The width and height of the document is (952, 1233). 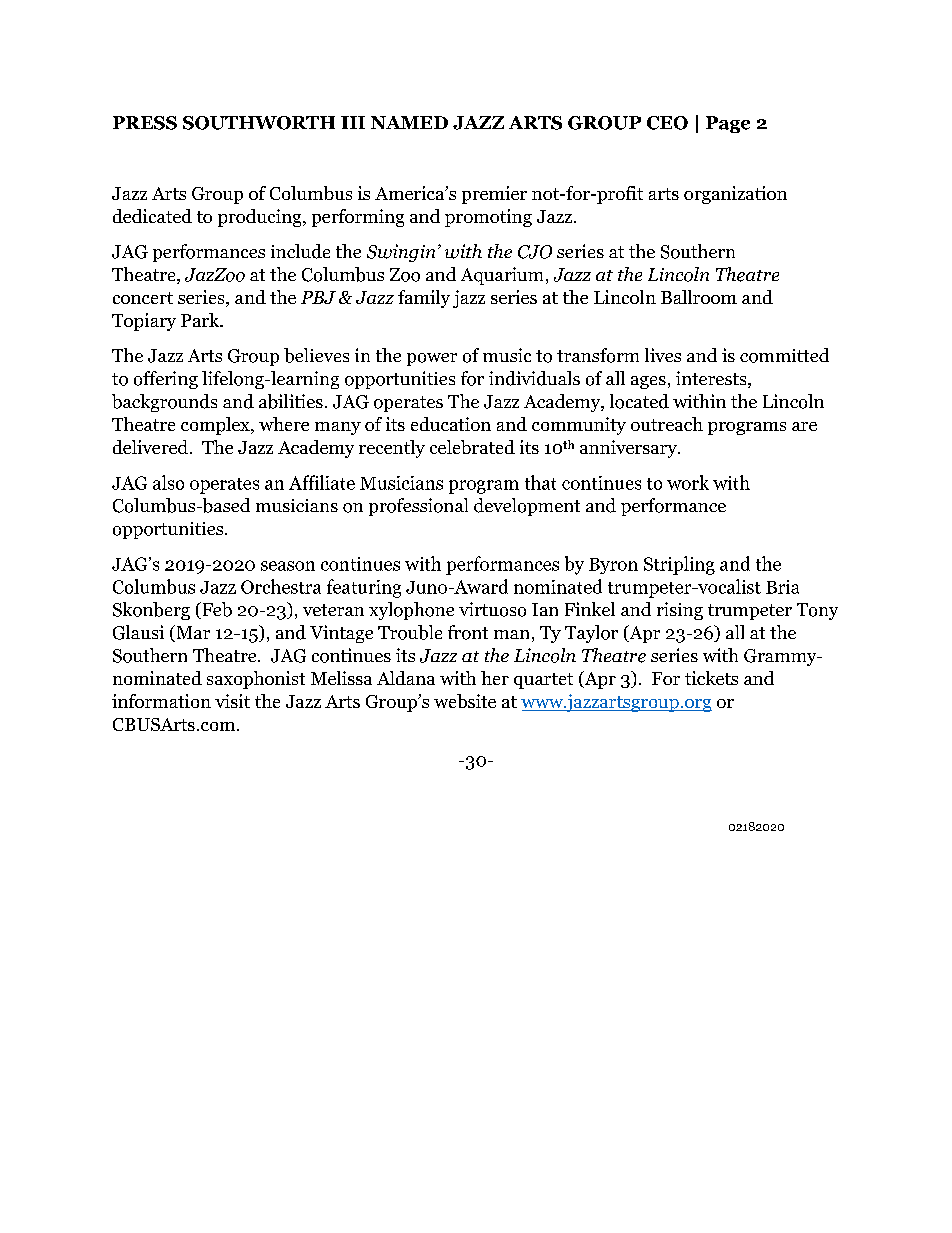 What do you see at coordinates (699, 297) in the document?
I see `Ballroom` at bounding box center [699, 297].
